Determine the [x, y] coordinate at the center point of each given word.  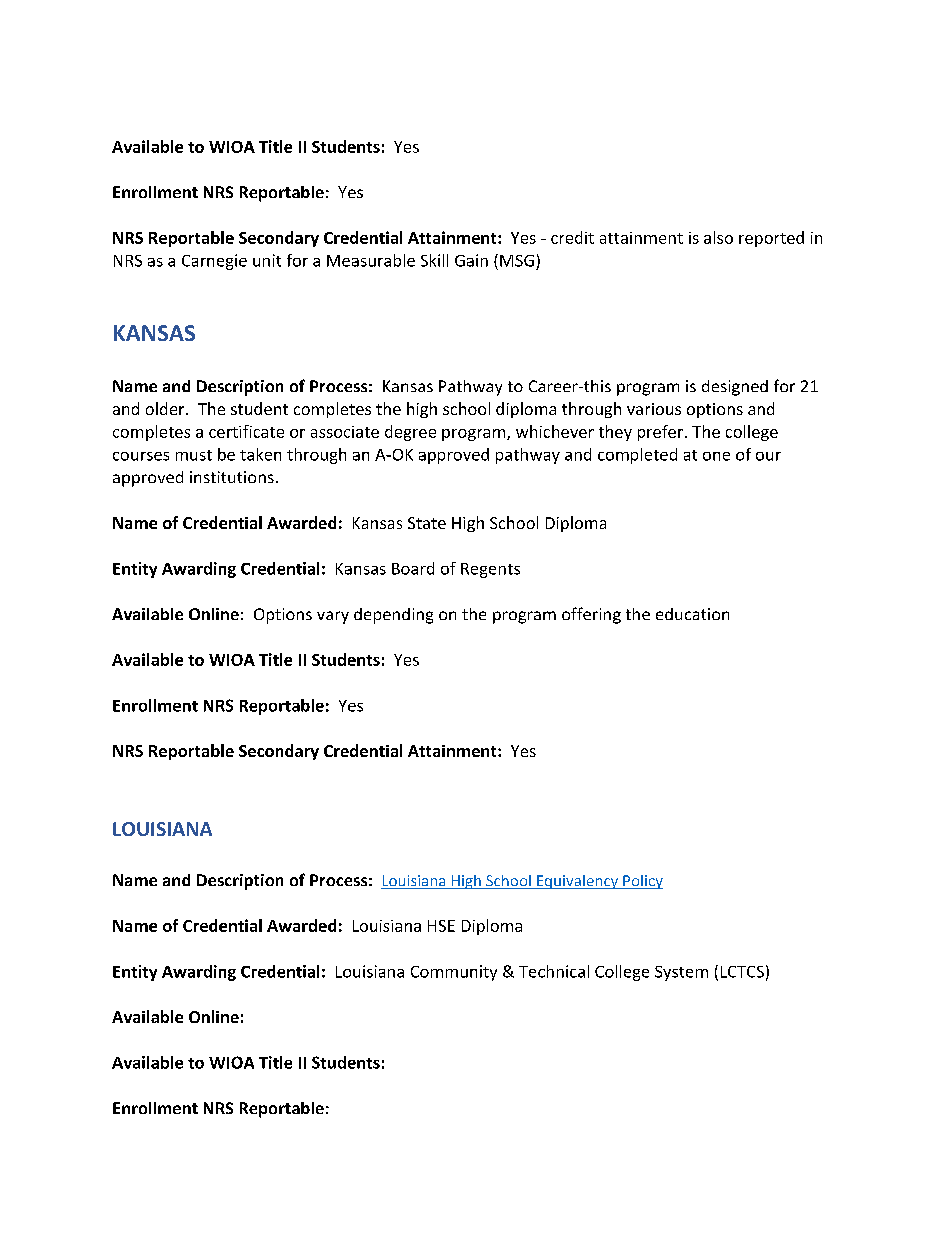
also [718, 237]
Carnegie [214, 262]
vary [333, 617]
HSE [441, 926]
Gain [471, 260]
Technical [554, 971]
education [692, 614]
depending [393, 616]
